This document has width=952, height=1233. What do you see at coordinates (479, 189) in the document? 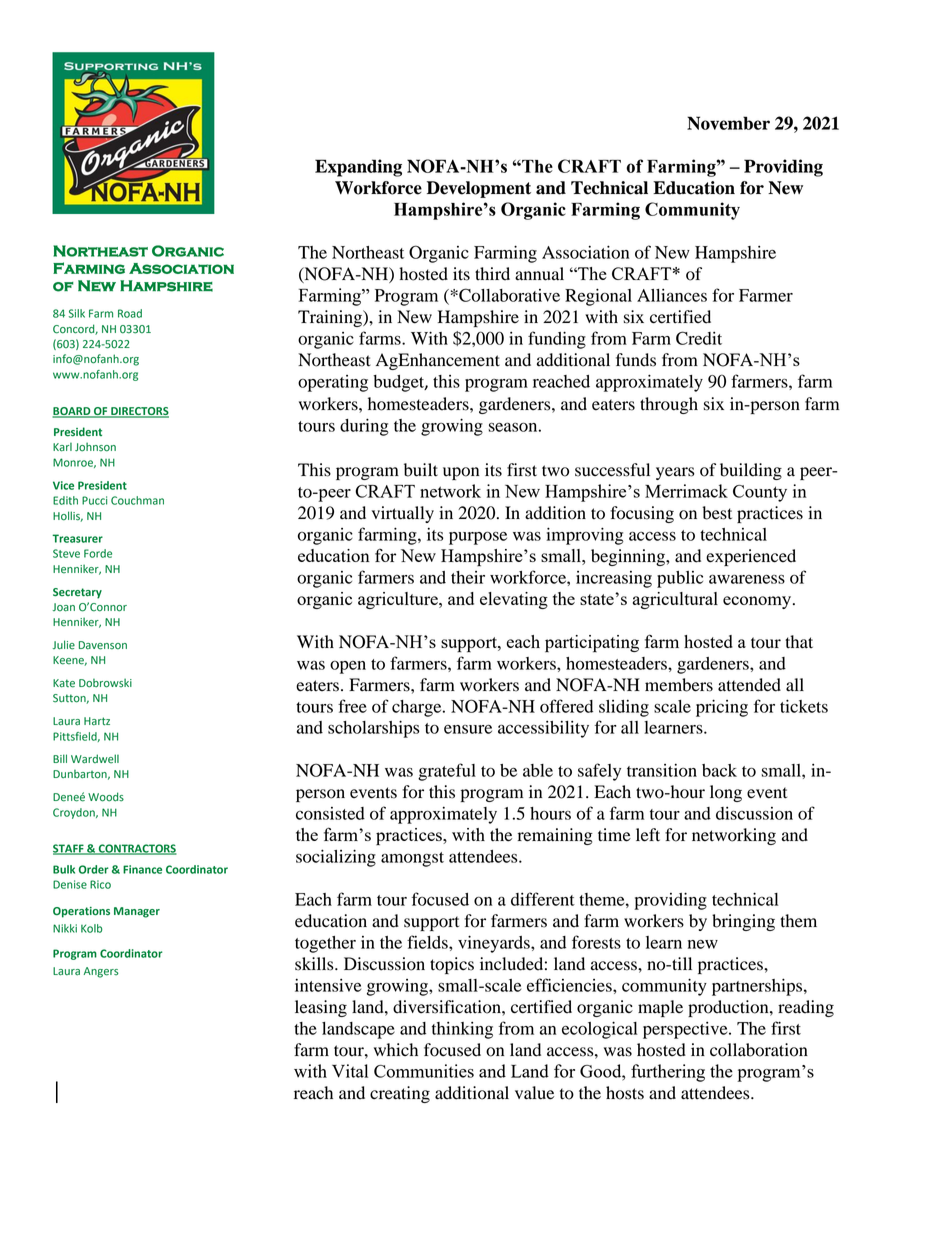
I see `Development` at bounding box center [479, 189].
